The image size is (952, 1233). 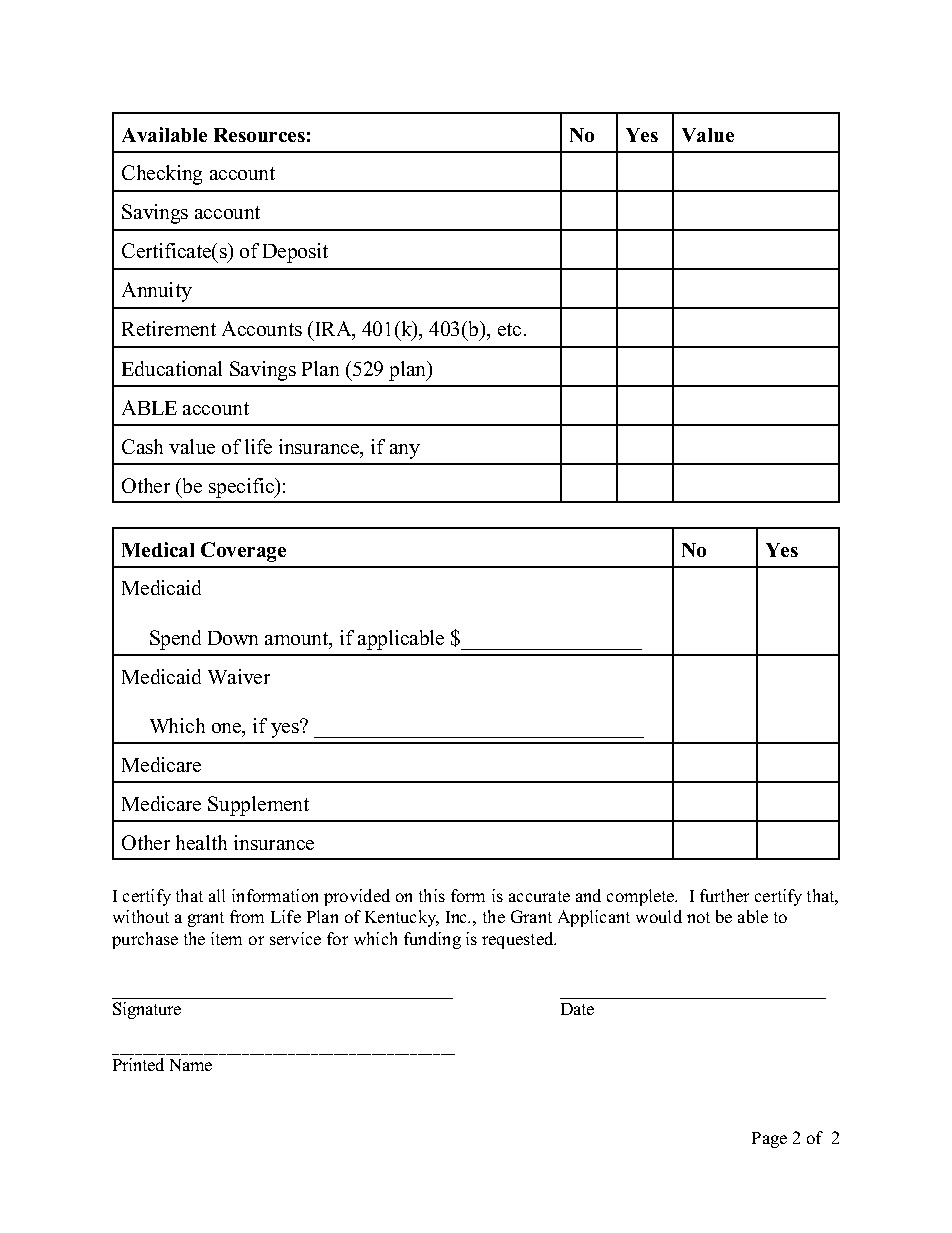 I want to click on Supplement, so click(x=258, y=806).
